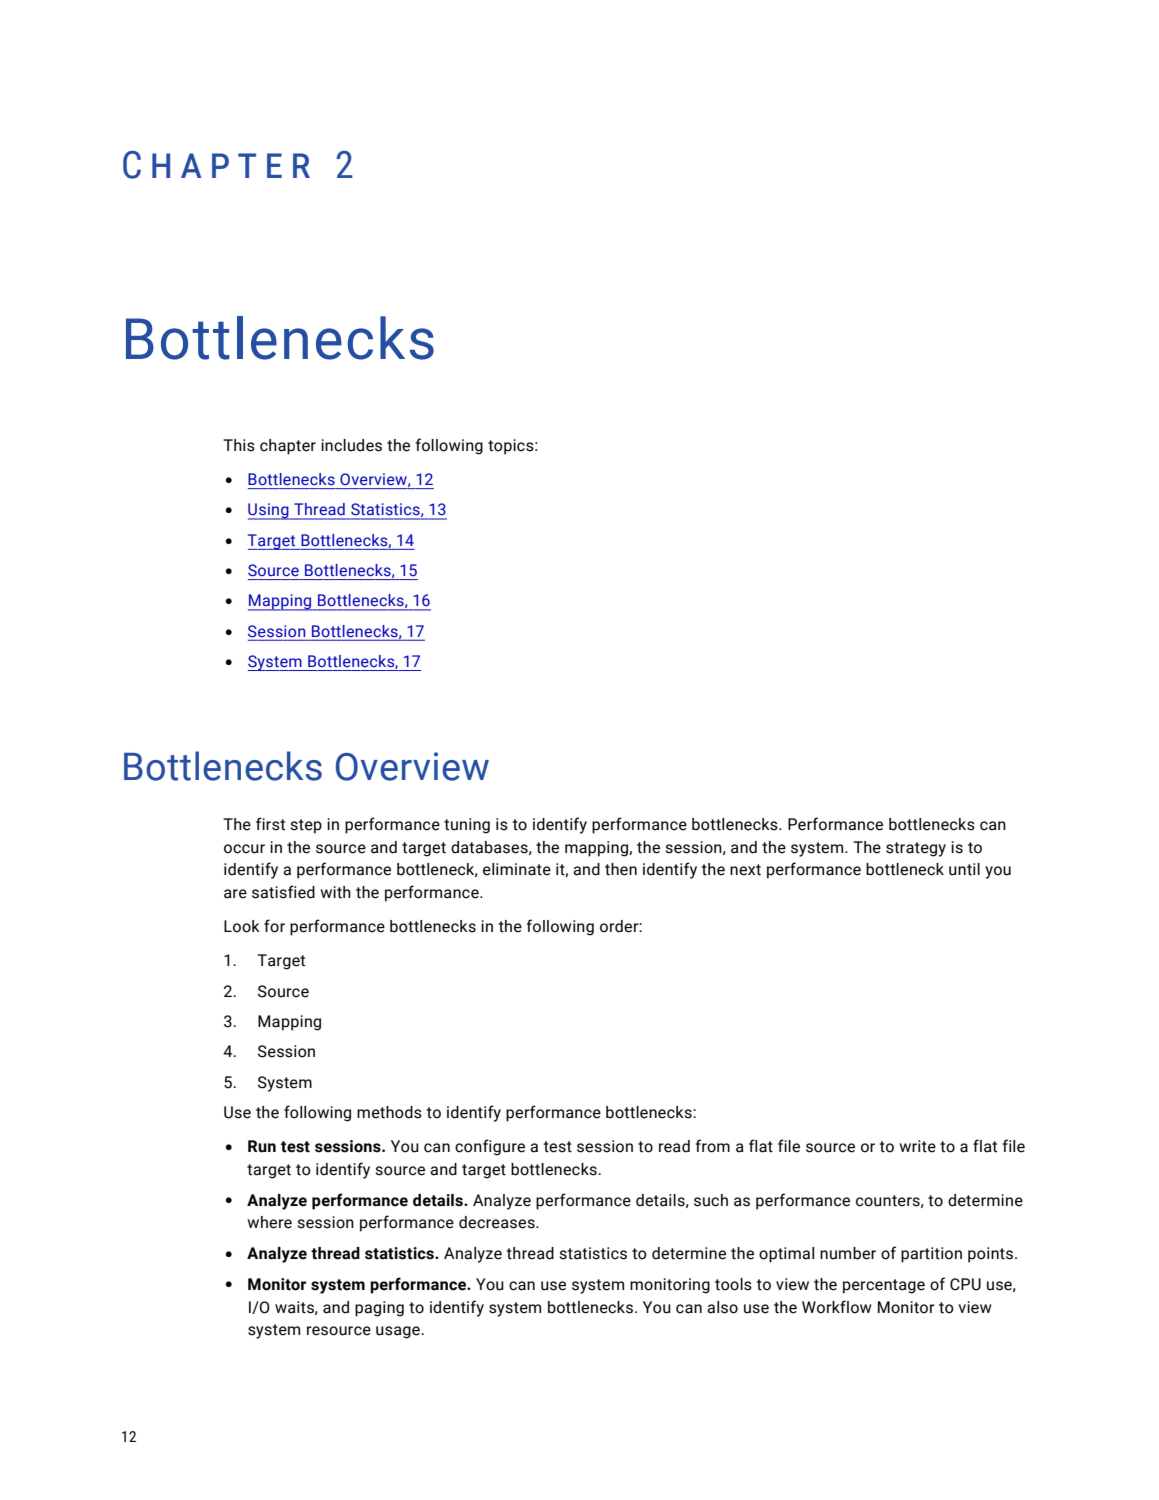 The image size is (1159, 1500). I want to click on until, so click(964, 869).
